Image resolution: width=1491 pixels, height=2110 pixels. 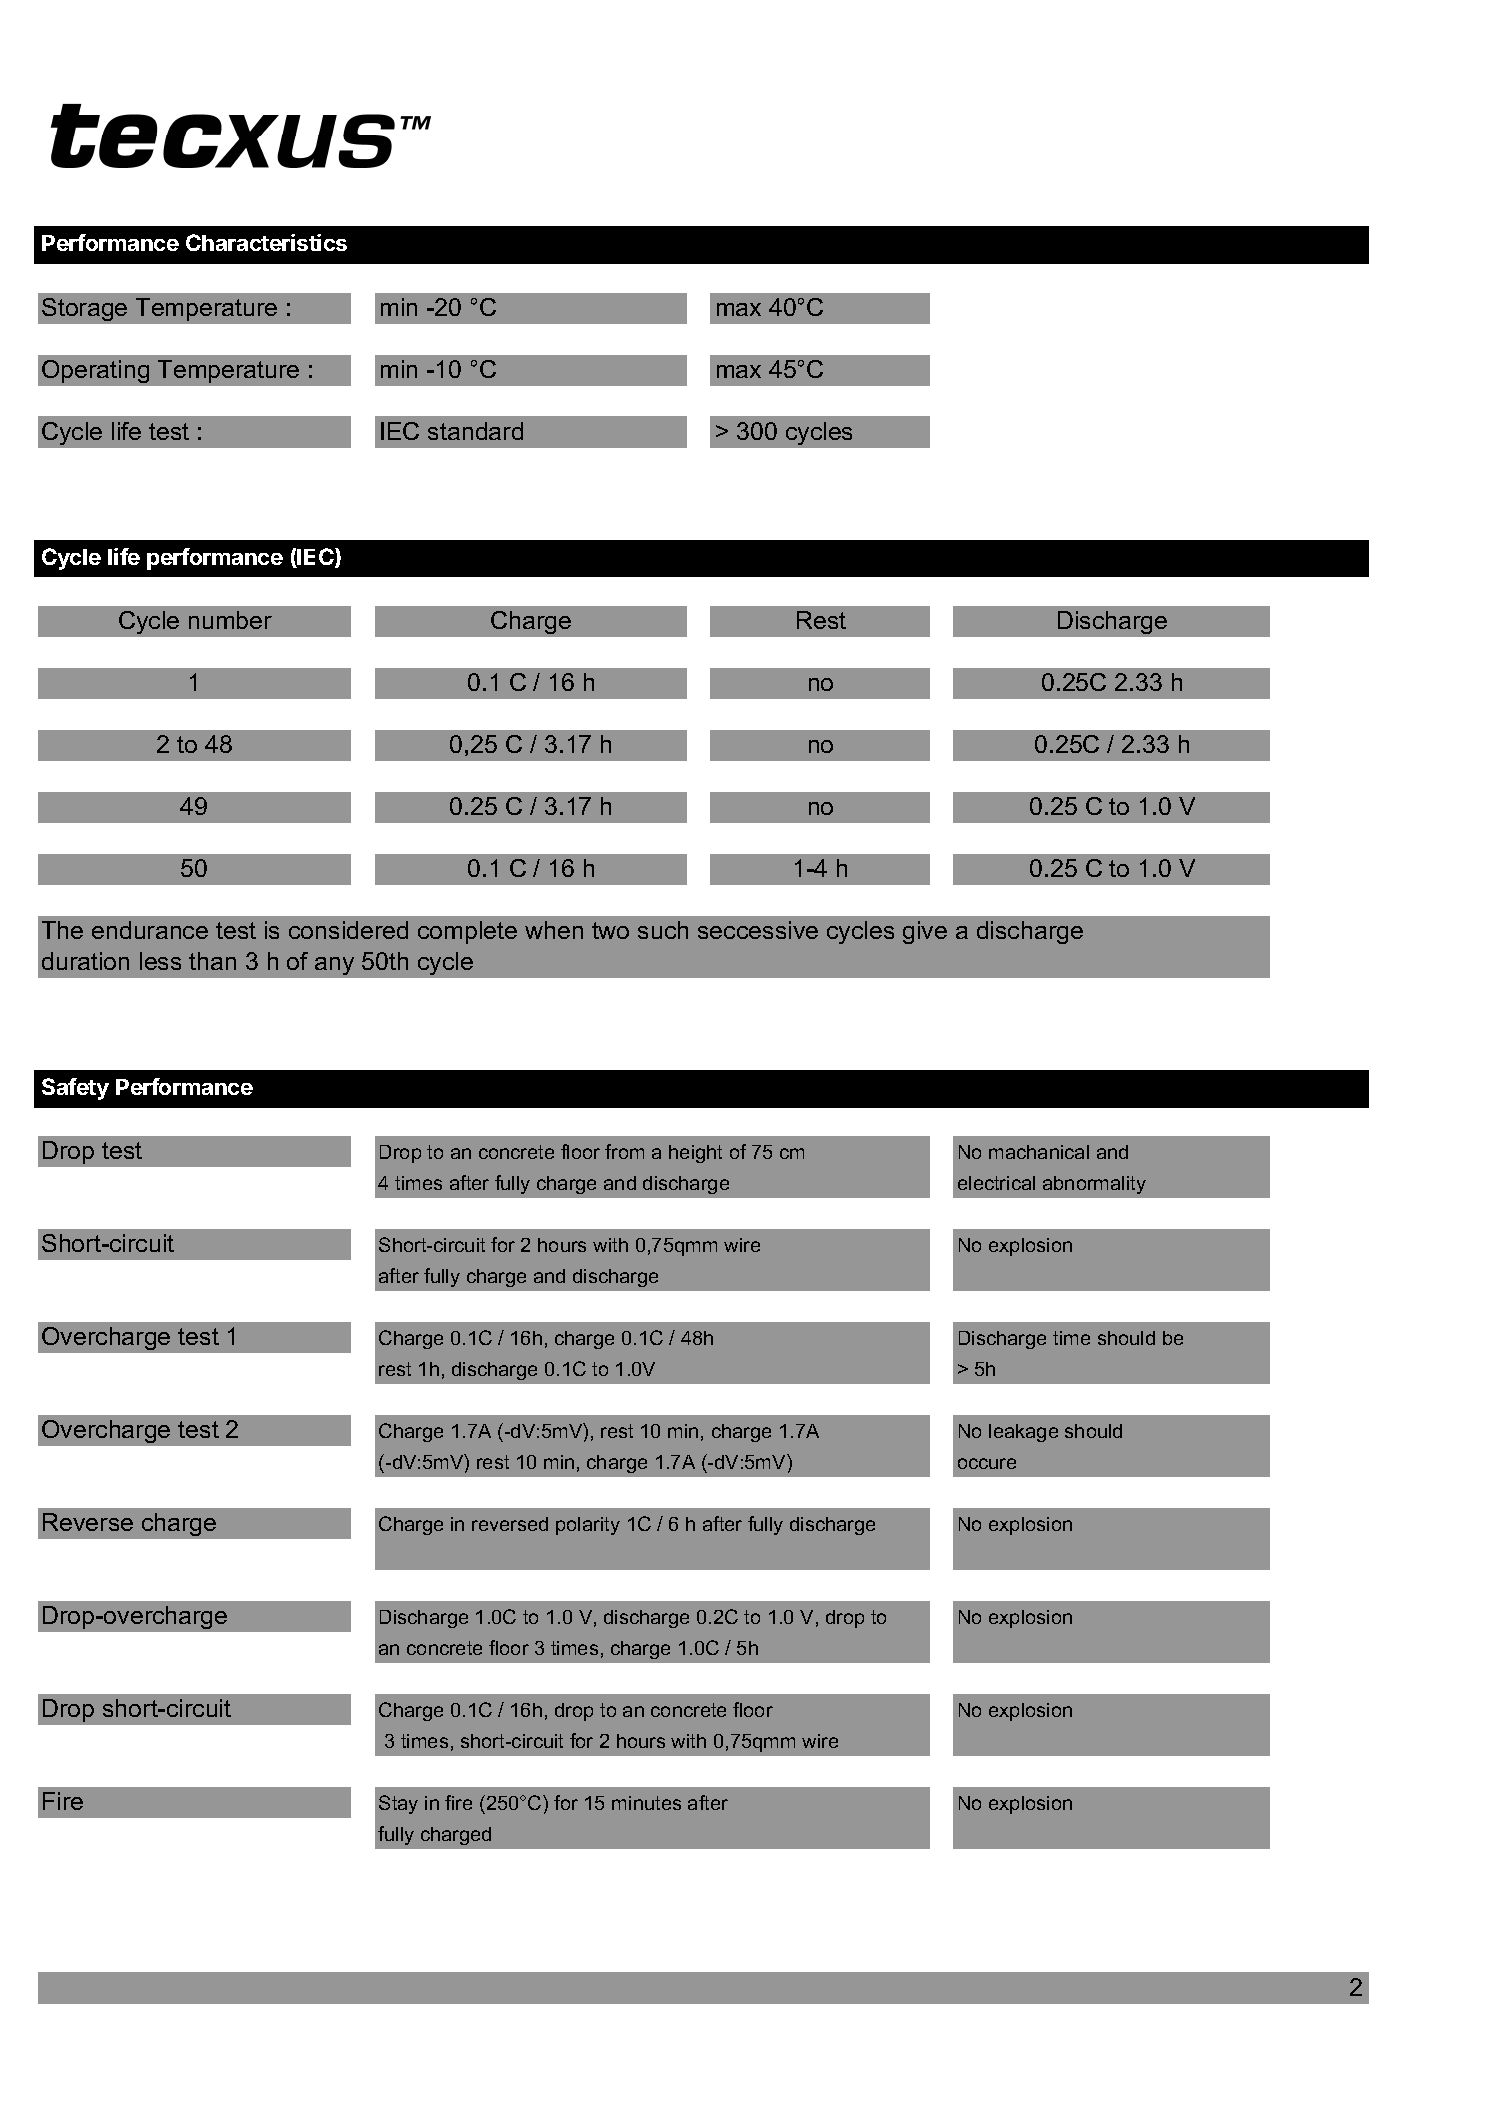 I want to click on occure, so click(x=987, y=1463).
